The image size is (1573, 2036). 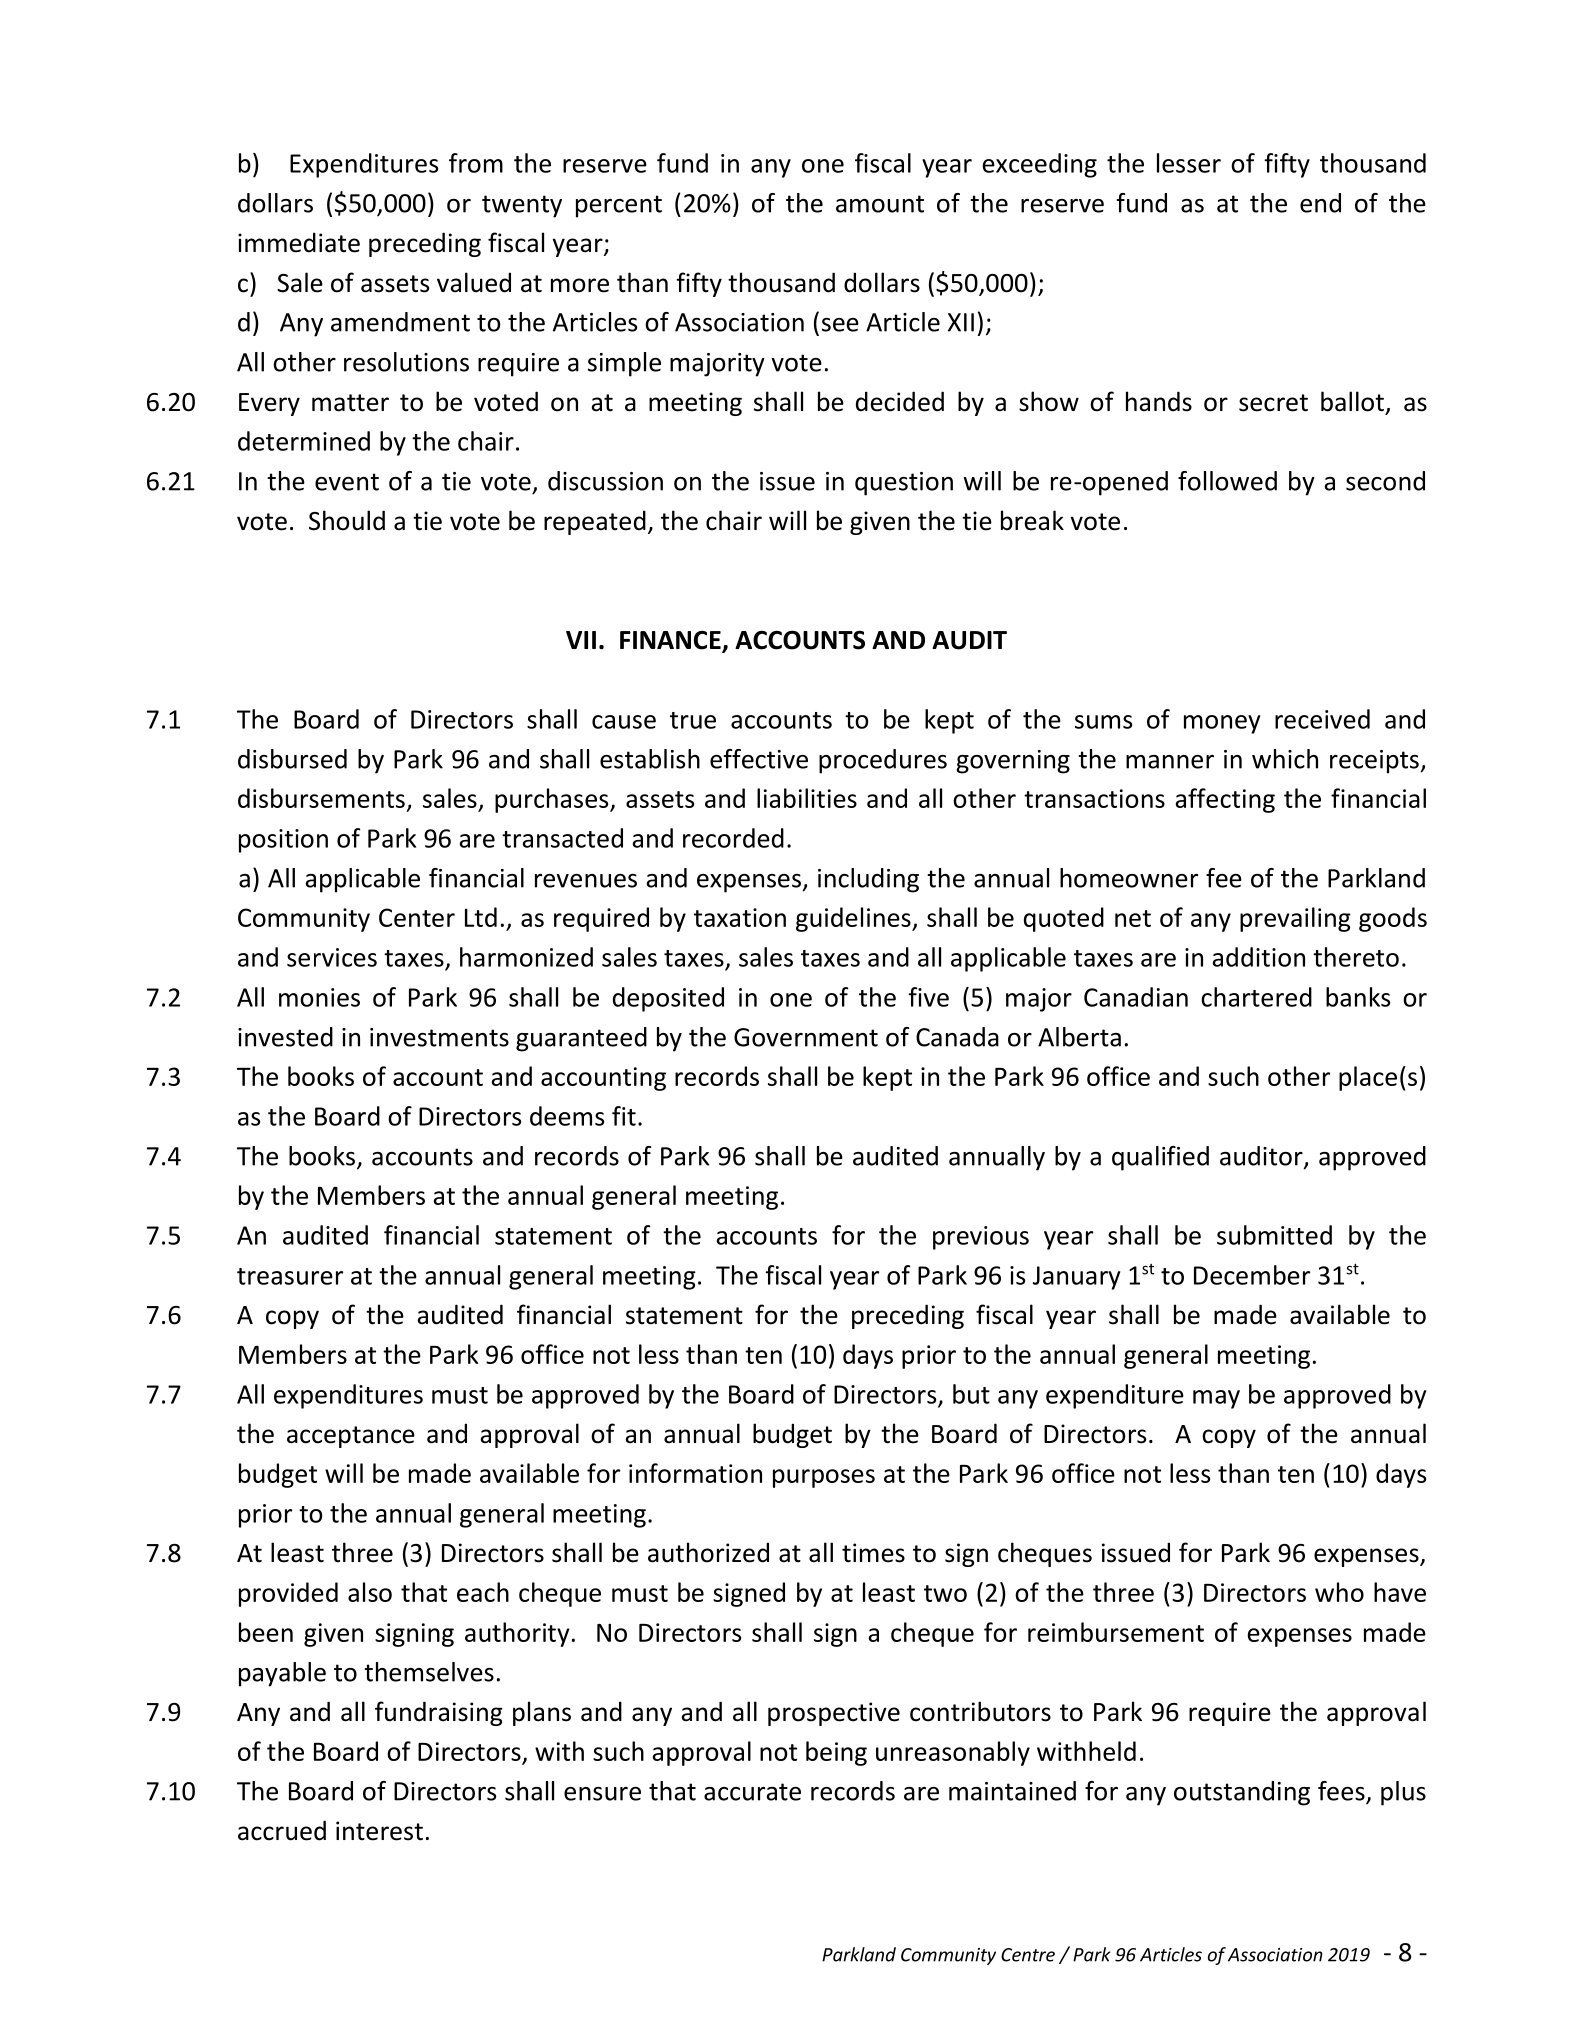 What do you see at coordinates (752, 1792) in the screenshot?
I see `accurate` at bounding box center [752, 1792].
